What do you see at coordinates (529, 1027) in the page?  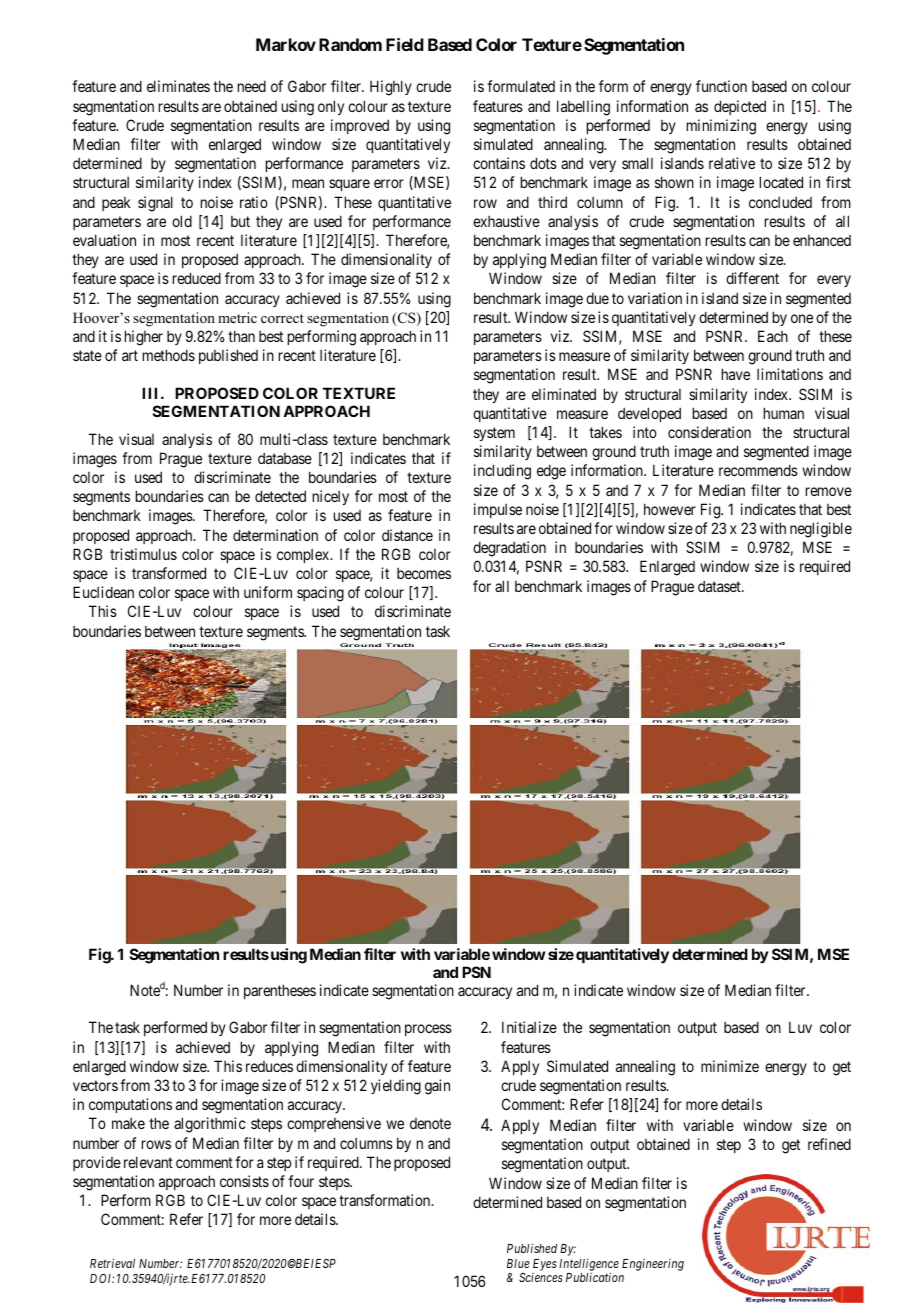 I see `Initialize` at bounding box center [529, 1027].
